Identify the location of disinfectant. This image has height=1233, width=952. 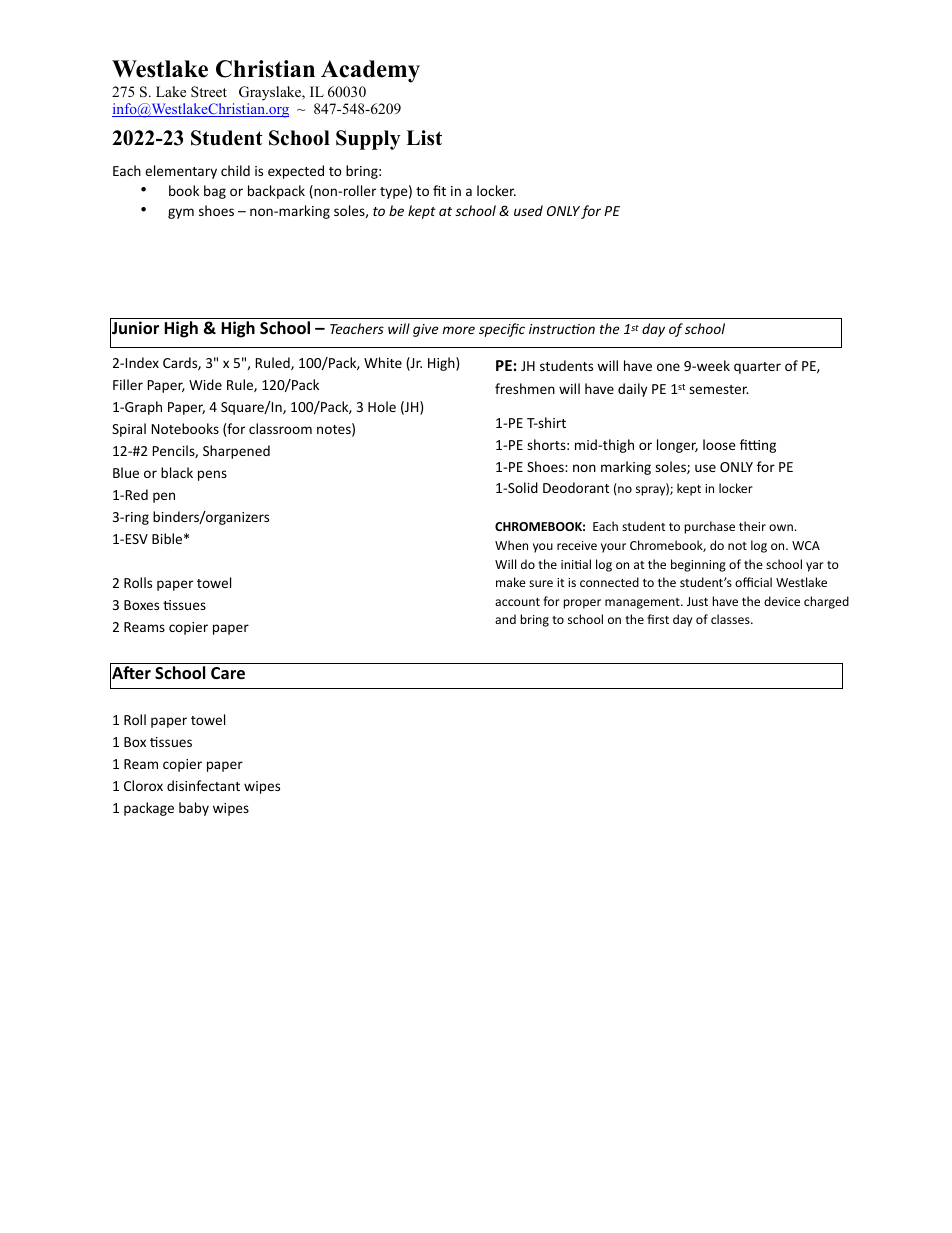
(203, 785).
